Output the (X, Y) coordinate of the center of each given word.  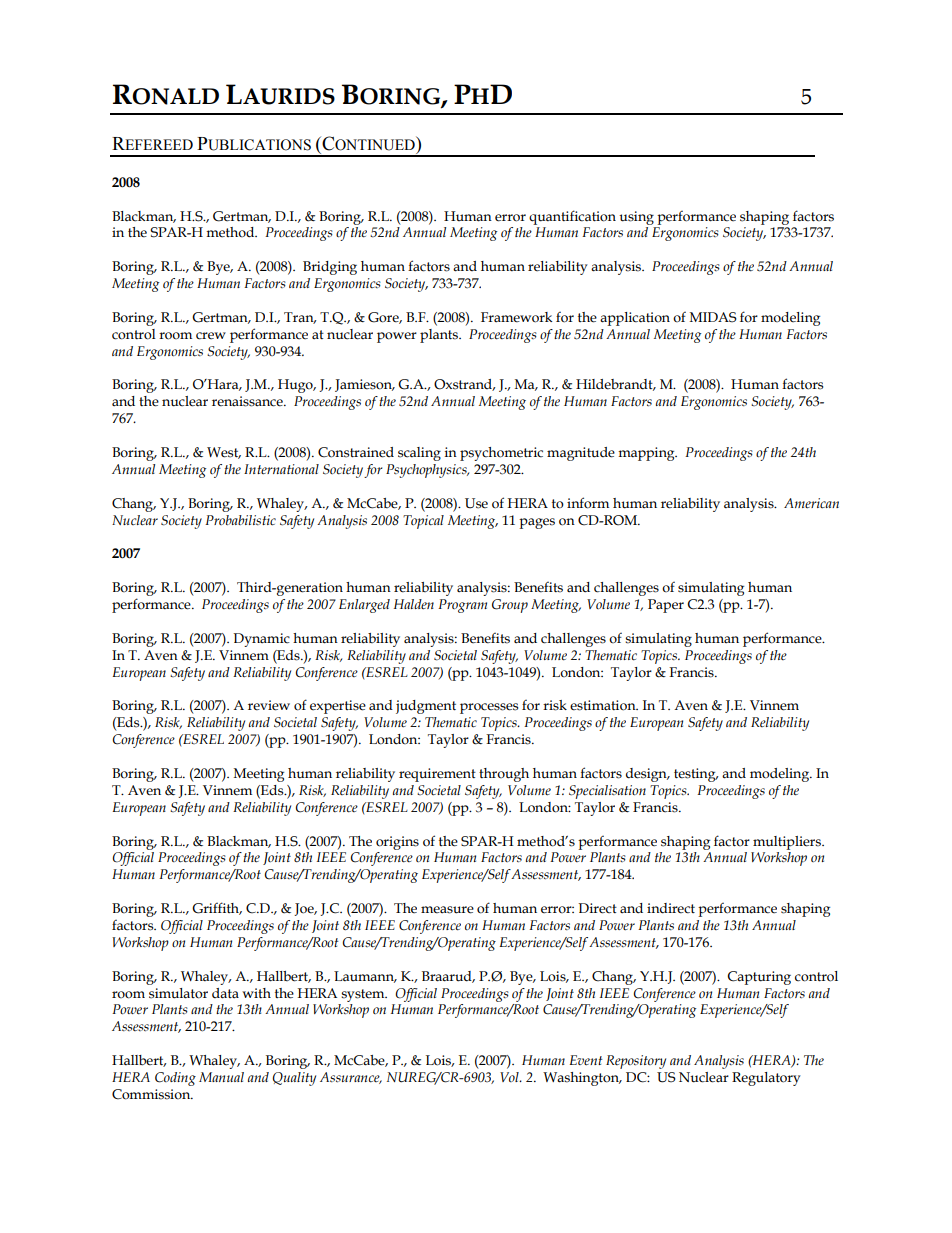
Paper (666, 606)
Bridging (330, 268)
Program (462, 606)
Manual (221, 1077)
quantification (572, 217)
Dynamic (261, 640)
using (636, 218)
